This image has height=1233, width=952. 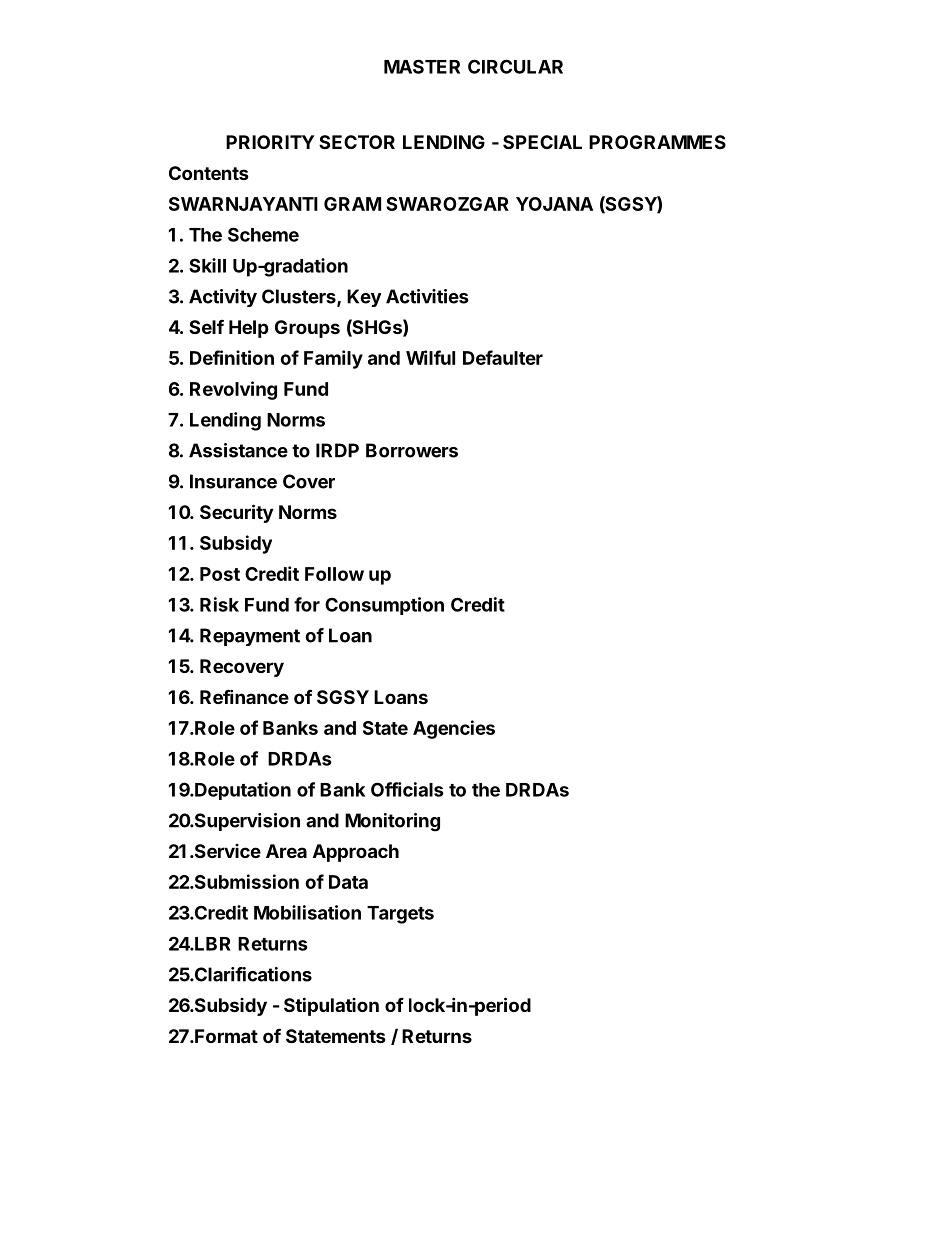 I want to click on PRIORITY, so click(x=270, y=142).
